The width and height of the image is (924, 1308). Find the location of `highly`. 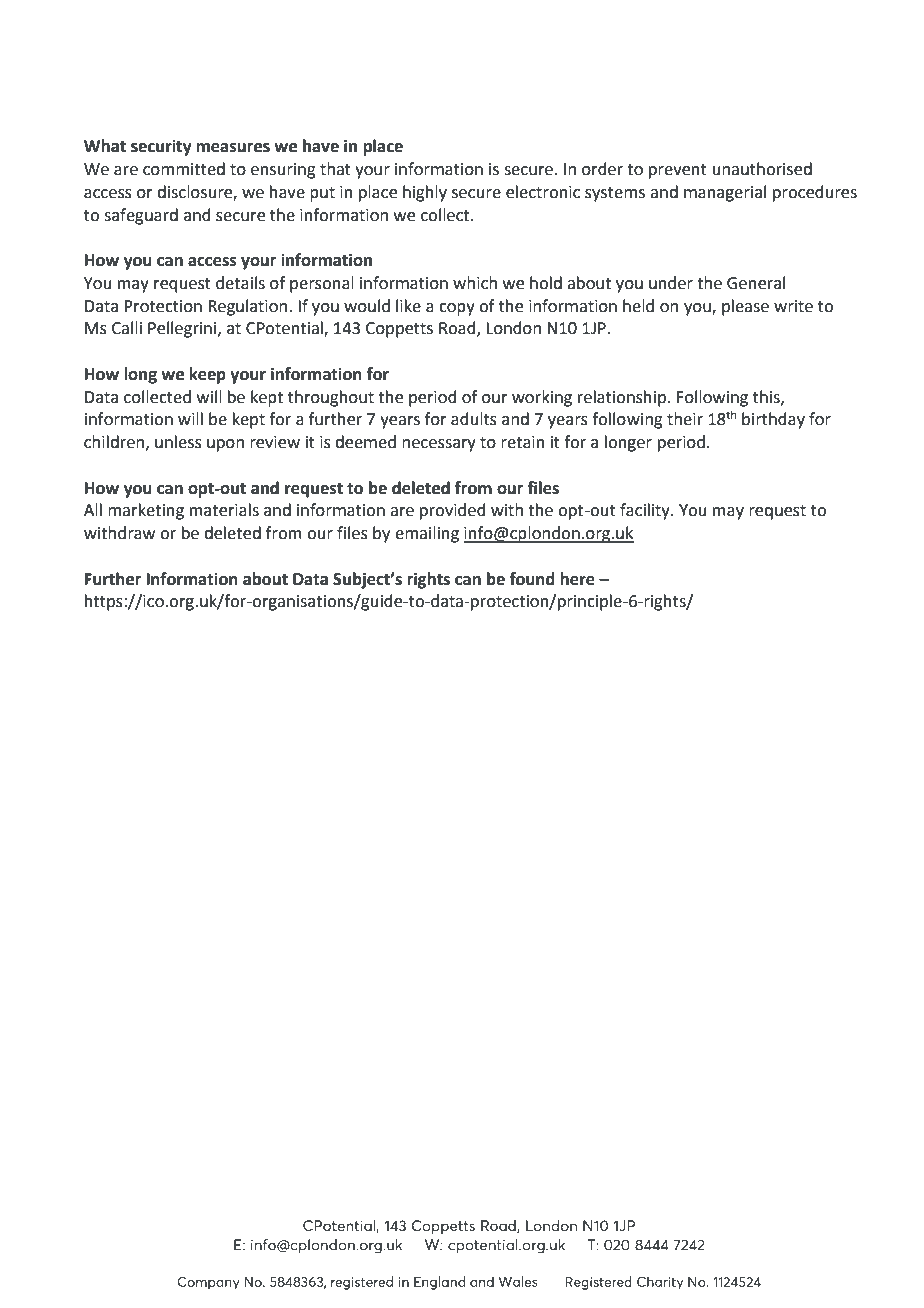

highly is located at coordinates (425, 193).
